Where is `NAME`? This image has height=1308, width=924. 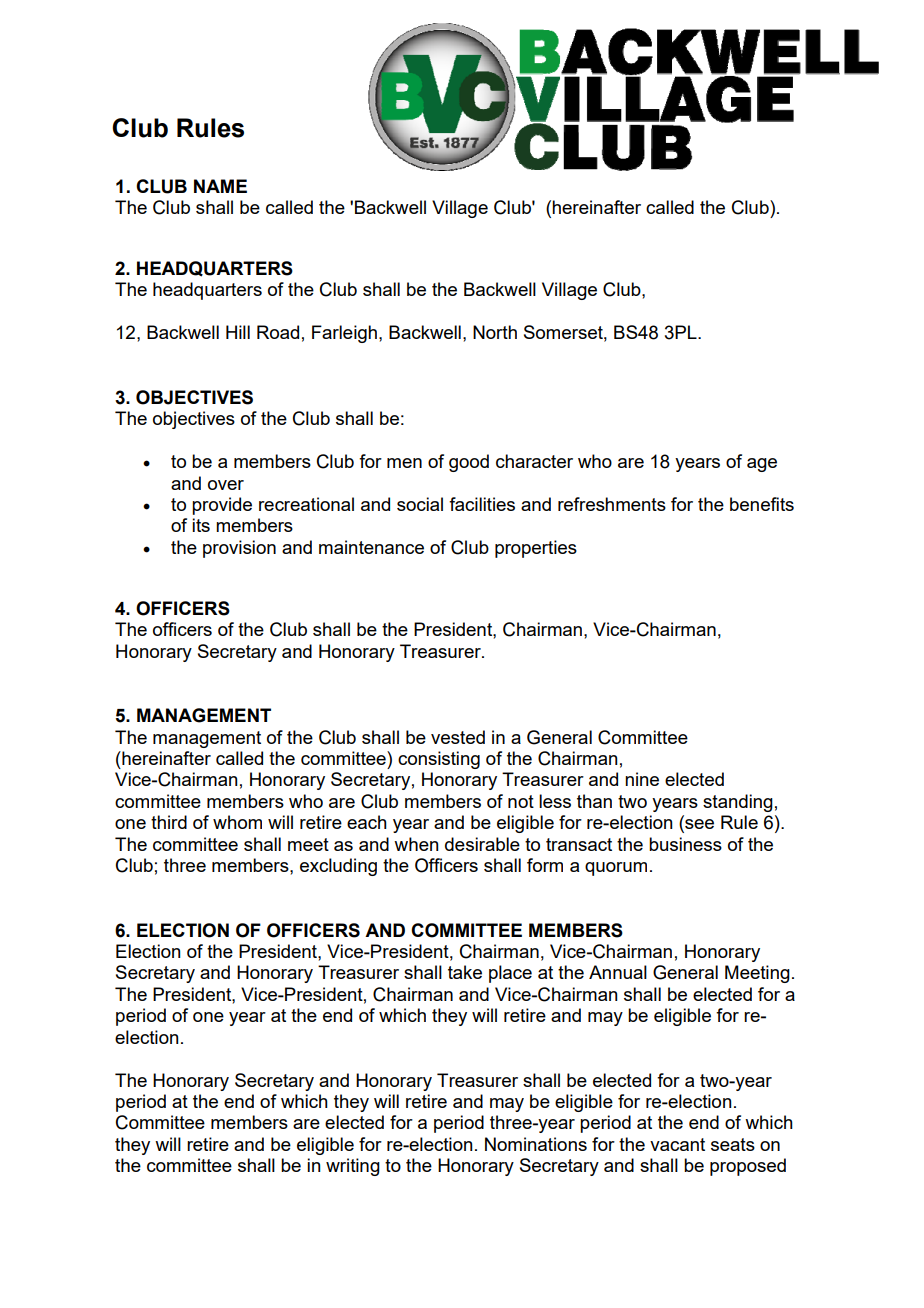 NAME is located at coordinates (220, 186).
